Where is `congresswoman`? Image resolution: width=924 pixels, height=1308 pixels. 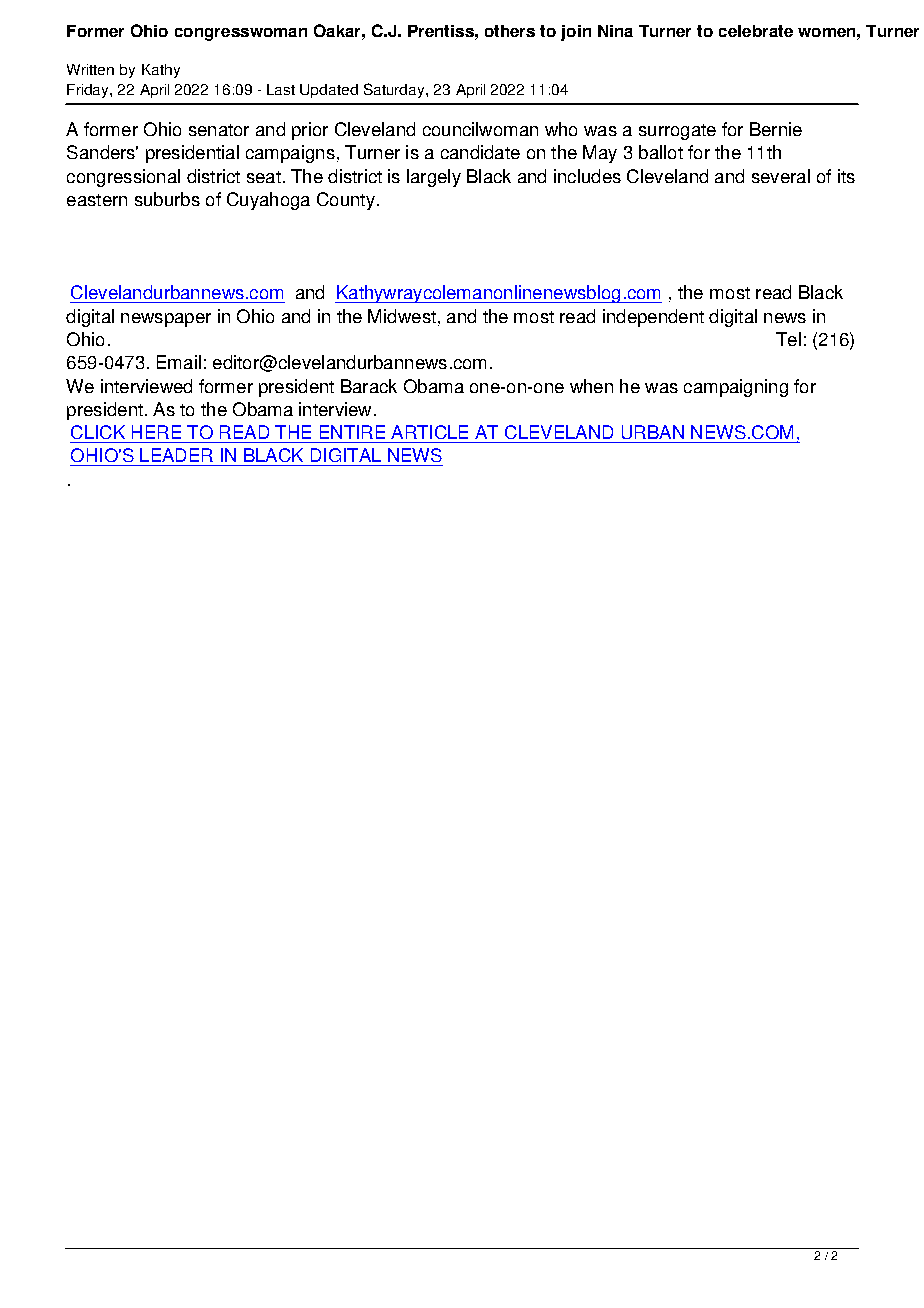 congresswoman is located at coordinates (241, 34).
